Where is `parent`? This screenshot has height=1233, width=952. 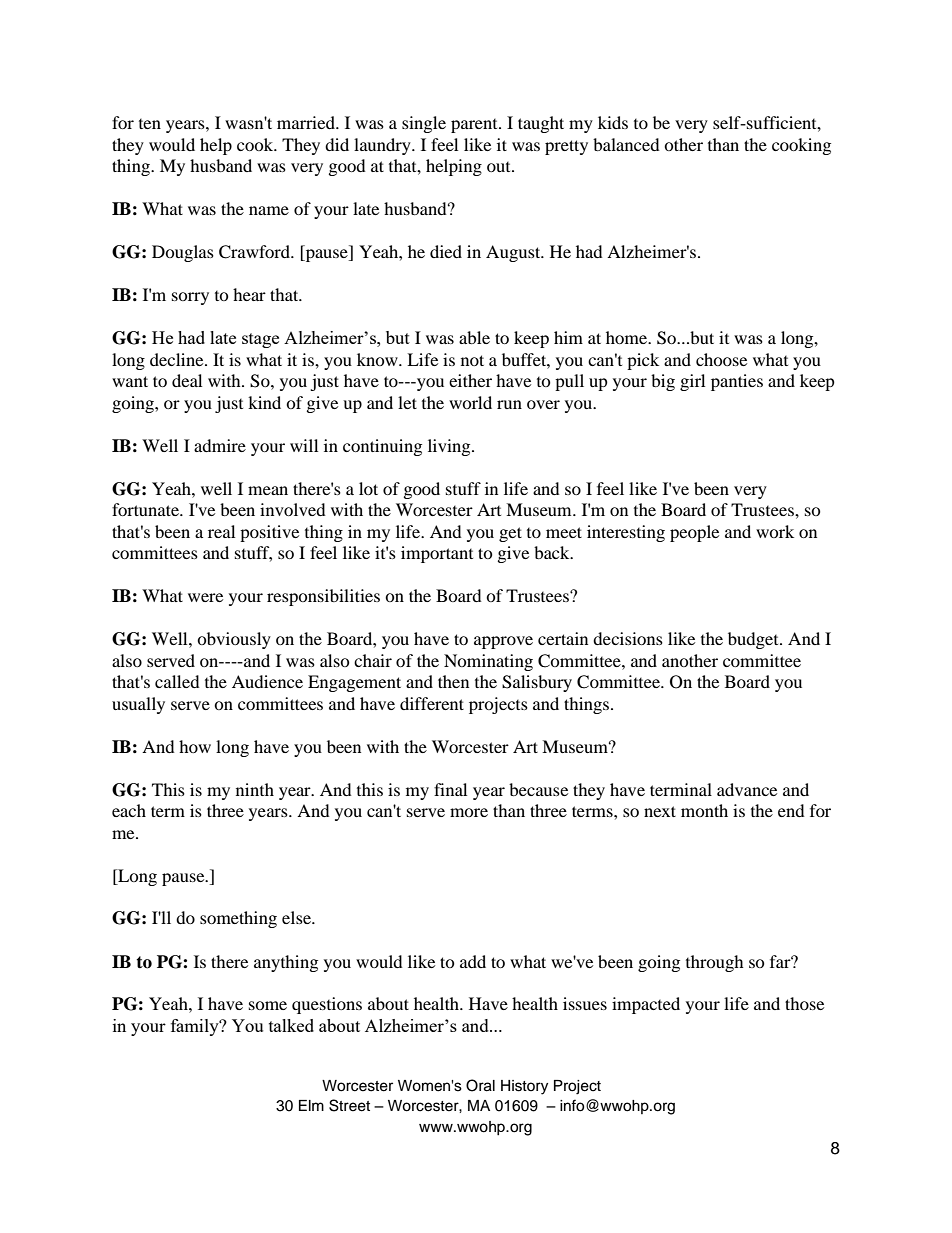
parent is located at coordinates (475, 126).
